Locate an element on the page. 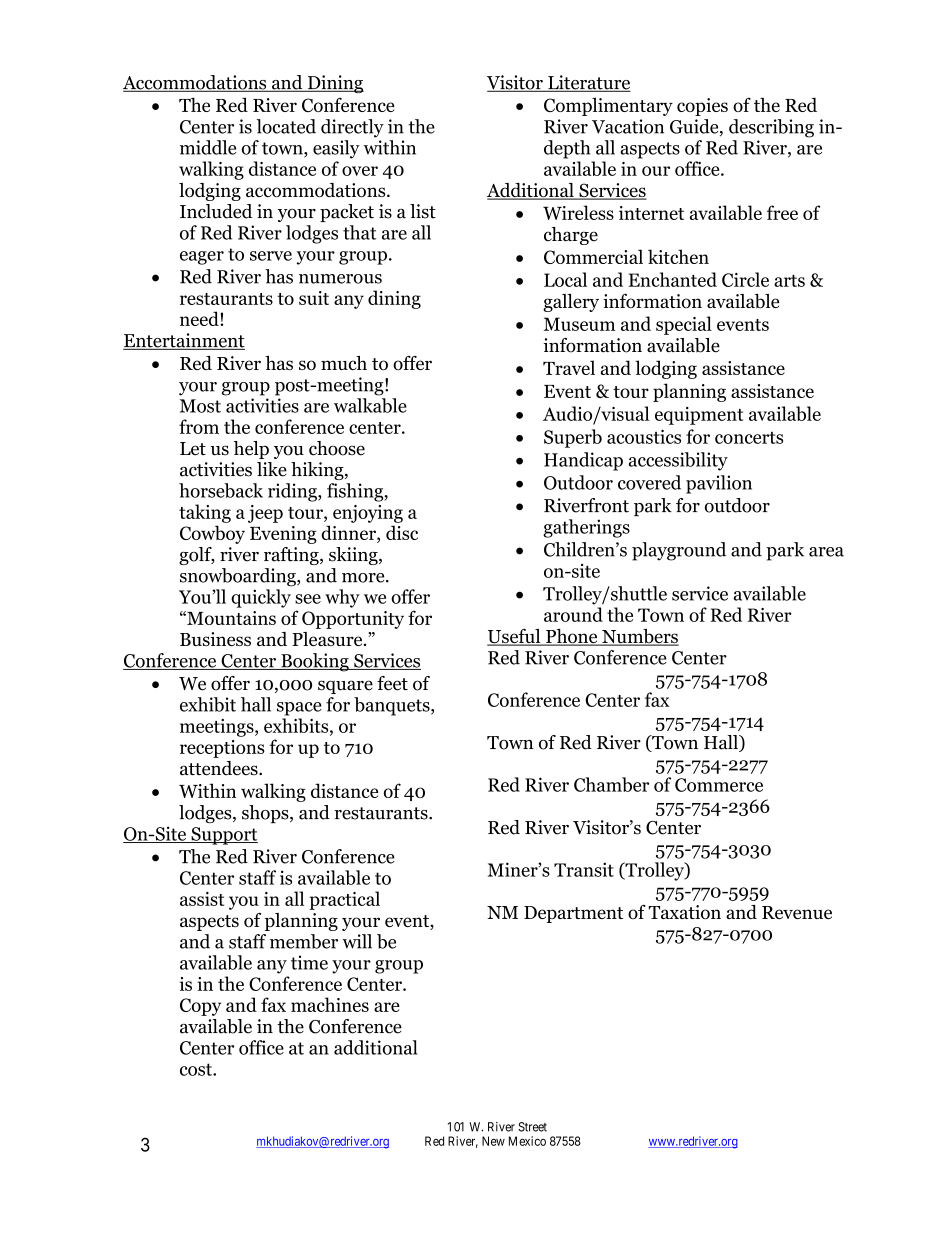 Image resolution: width=952 pixels, height=1233 pixels. cost is located at coordinates (197, 1069).
